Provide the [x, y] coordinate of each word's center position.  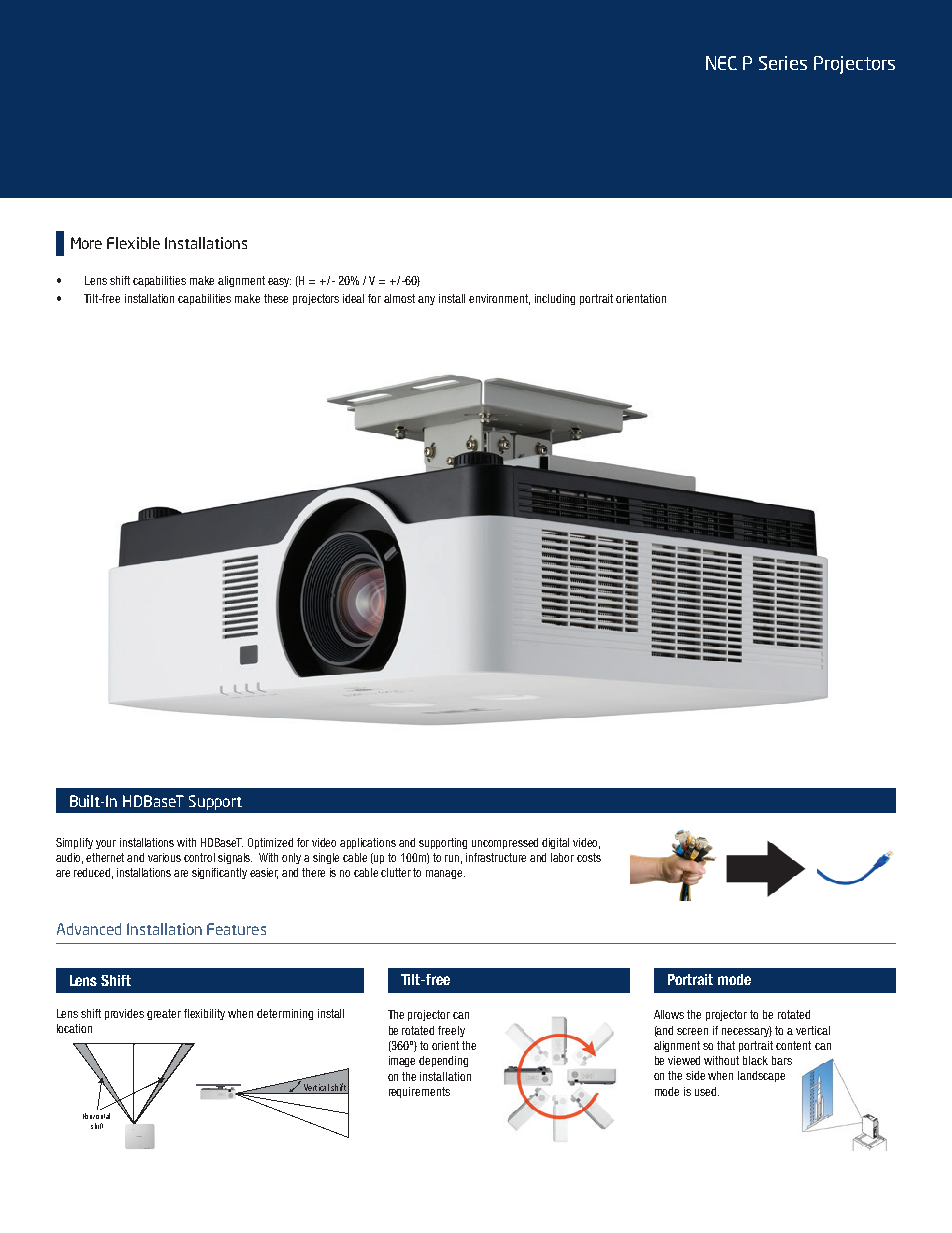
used [707, 1091]
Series [783, 63]
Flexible [133, 243]
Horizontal [96, 1116]
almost [399, 298]
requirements [419, 1092]
